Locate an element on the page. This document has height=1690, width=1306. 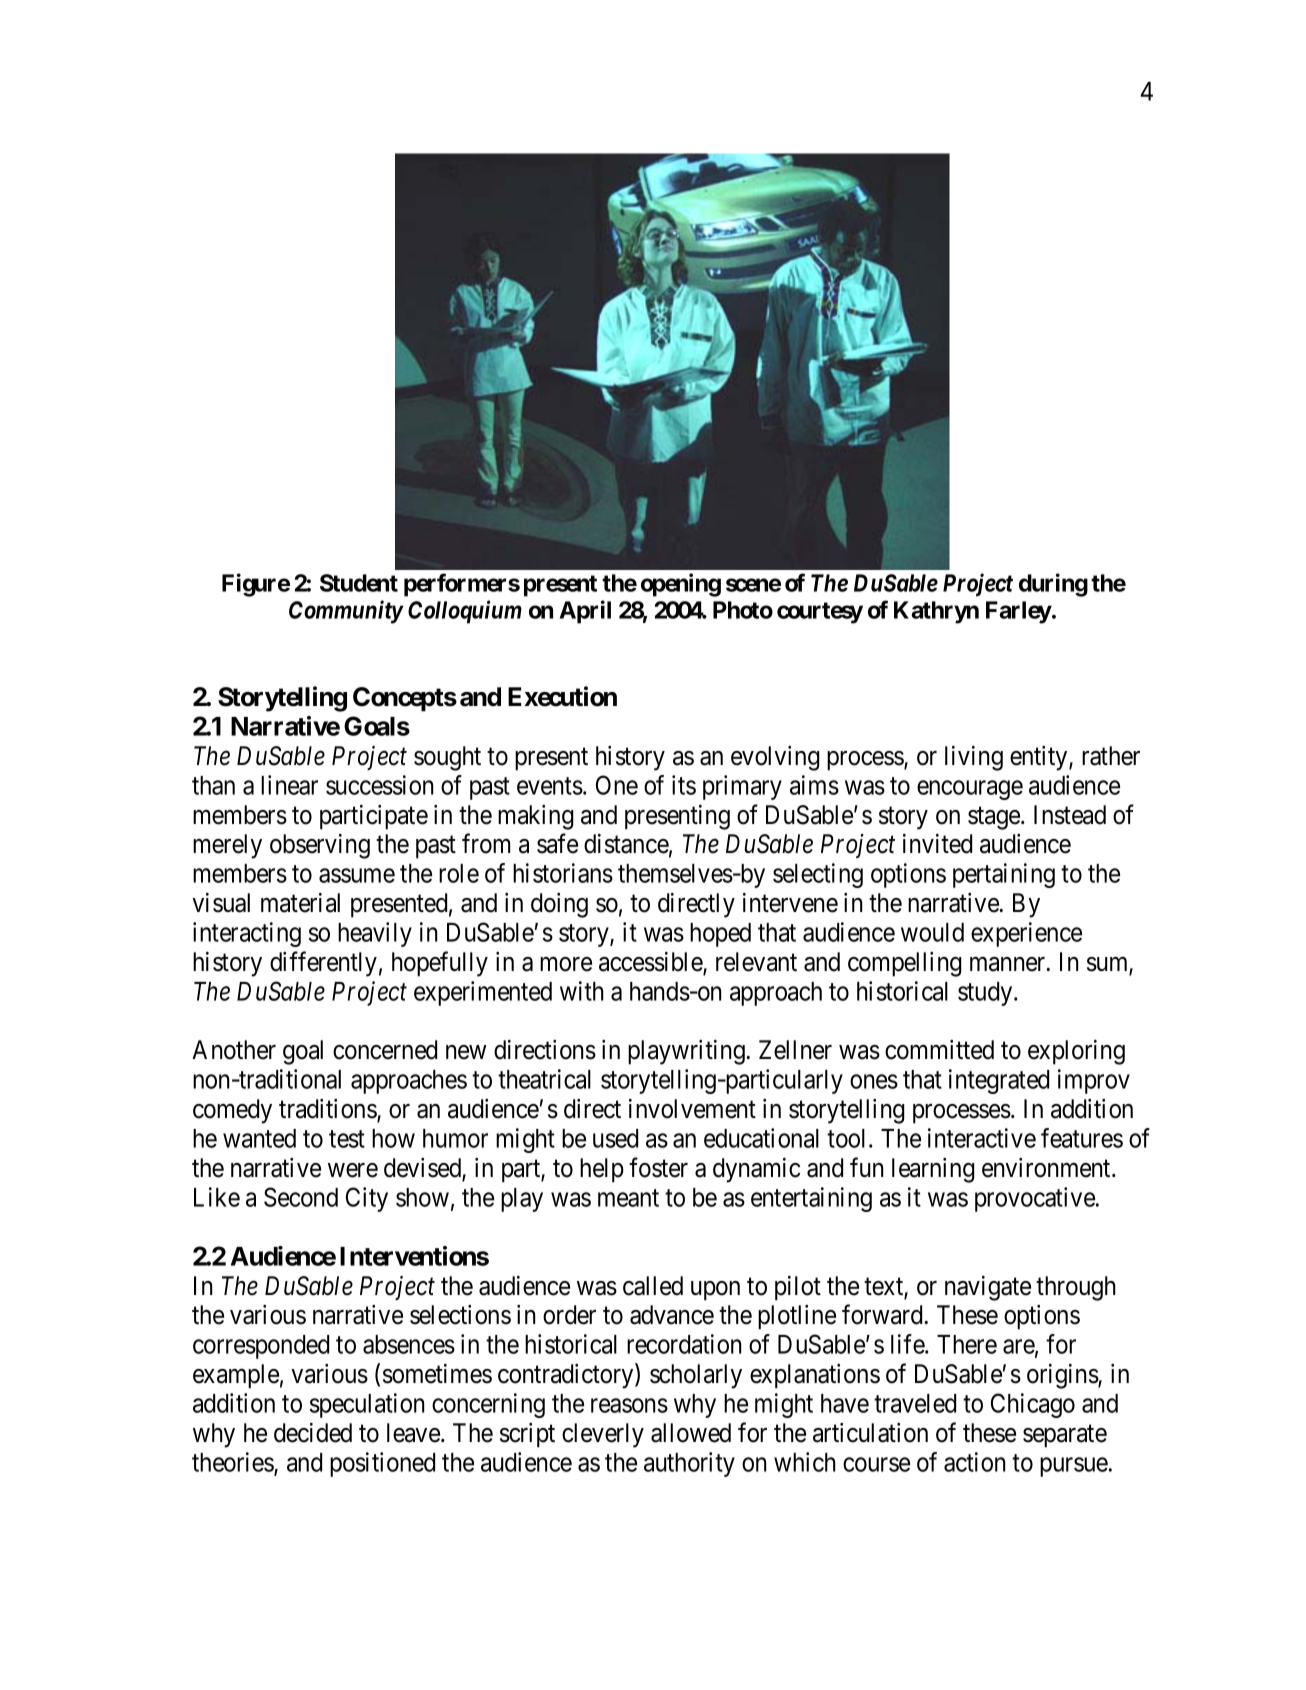
integrated is located at coordinates (999, 1081).
